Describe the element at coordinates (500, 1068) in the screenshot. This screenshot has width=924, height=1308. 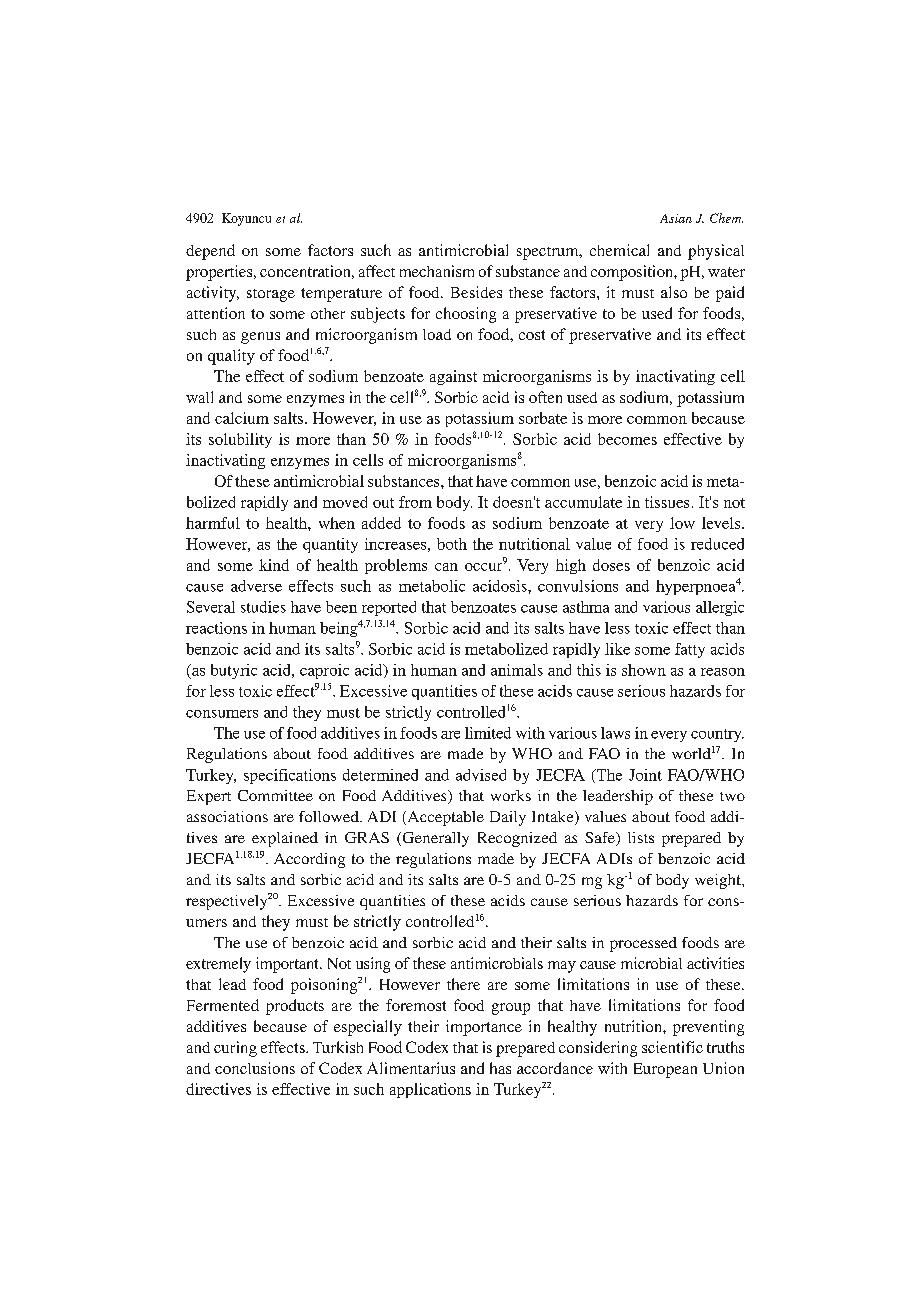
I see `has` at that location.
